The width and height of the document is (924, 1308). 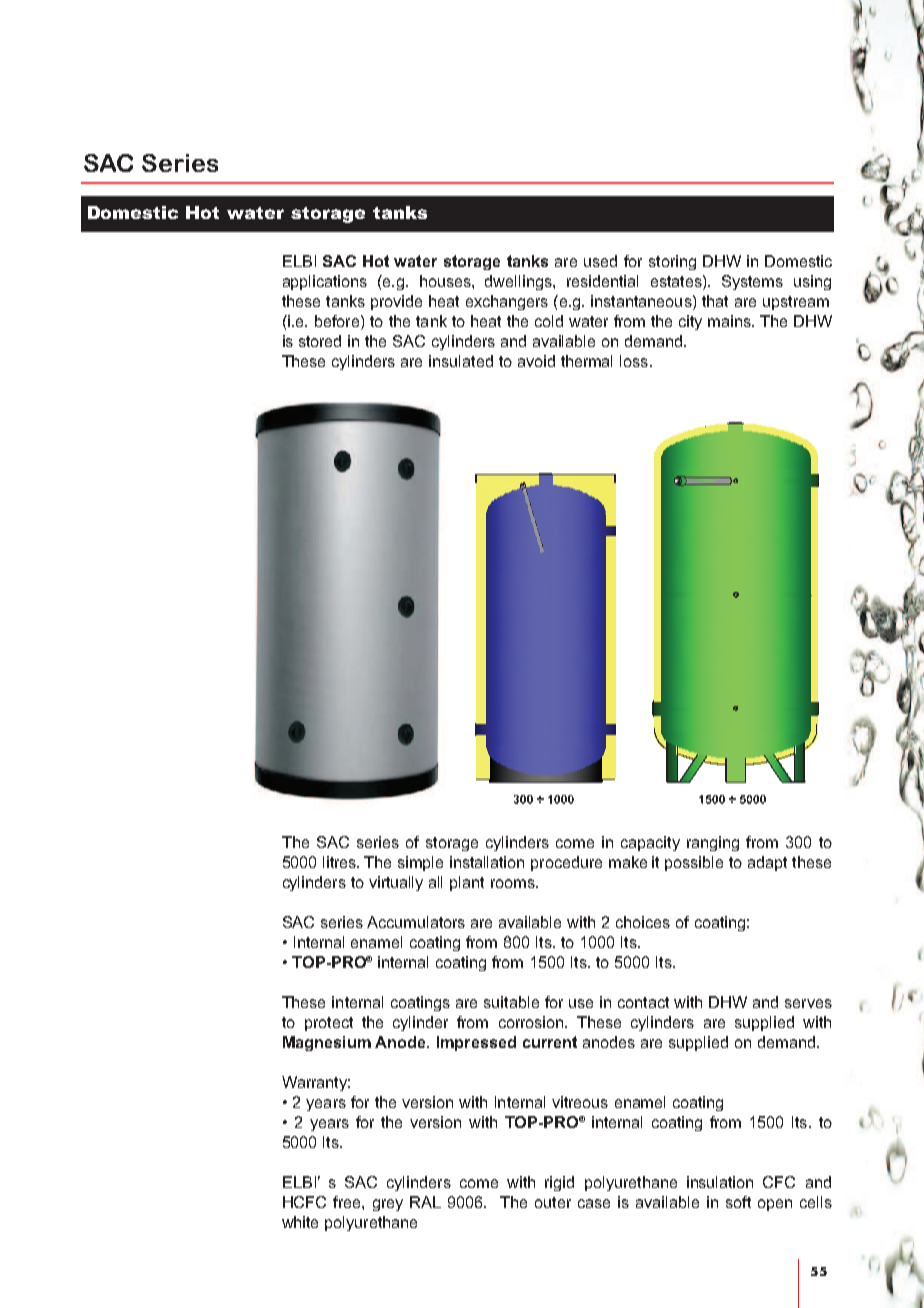 I want to click on cold, so click(x=549, y=321).
